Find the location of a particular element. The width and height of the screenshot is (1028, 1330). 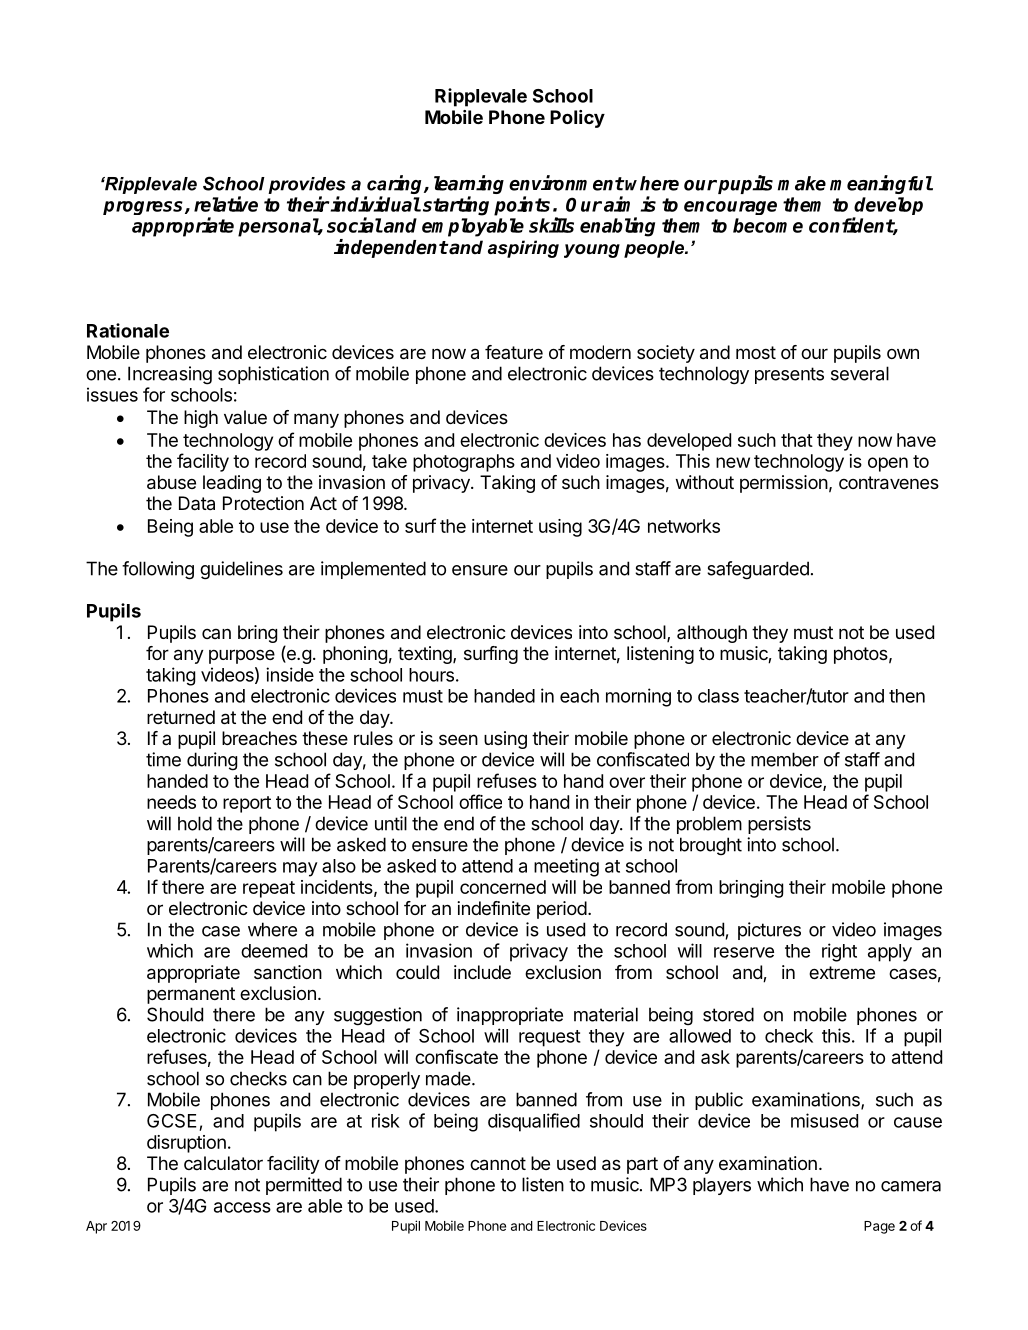

learning is located at coordinates (469, 186).
